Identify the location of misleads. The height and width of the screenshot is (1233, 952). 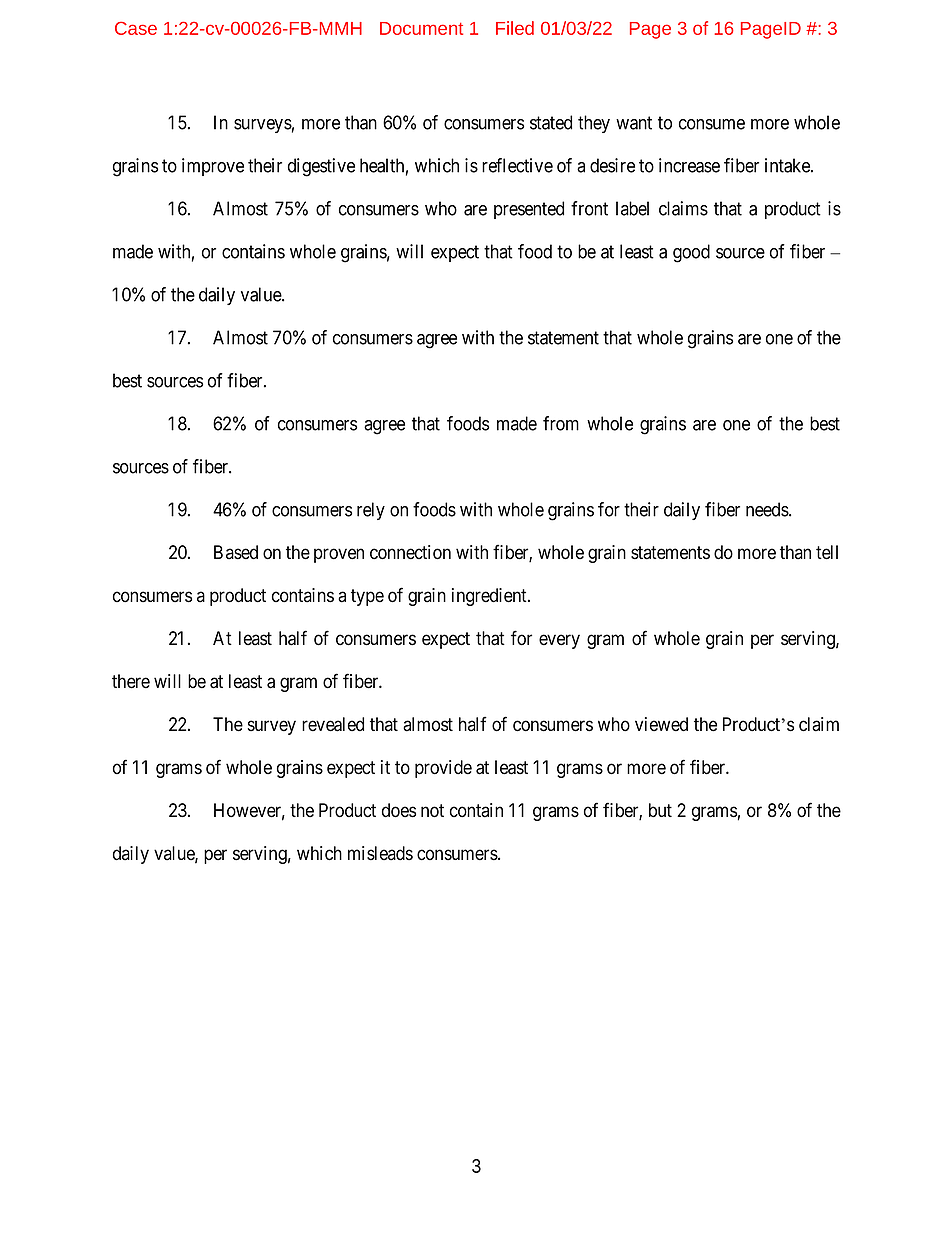
(380, 853).
